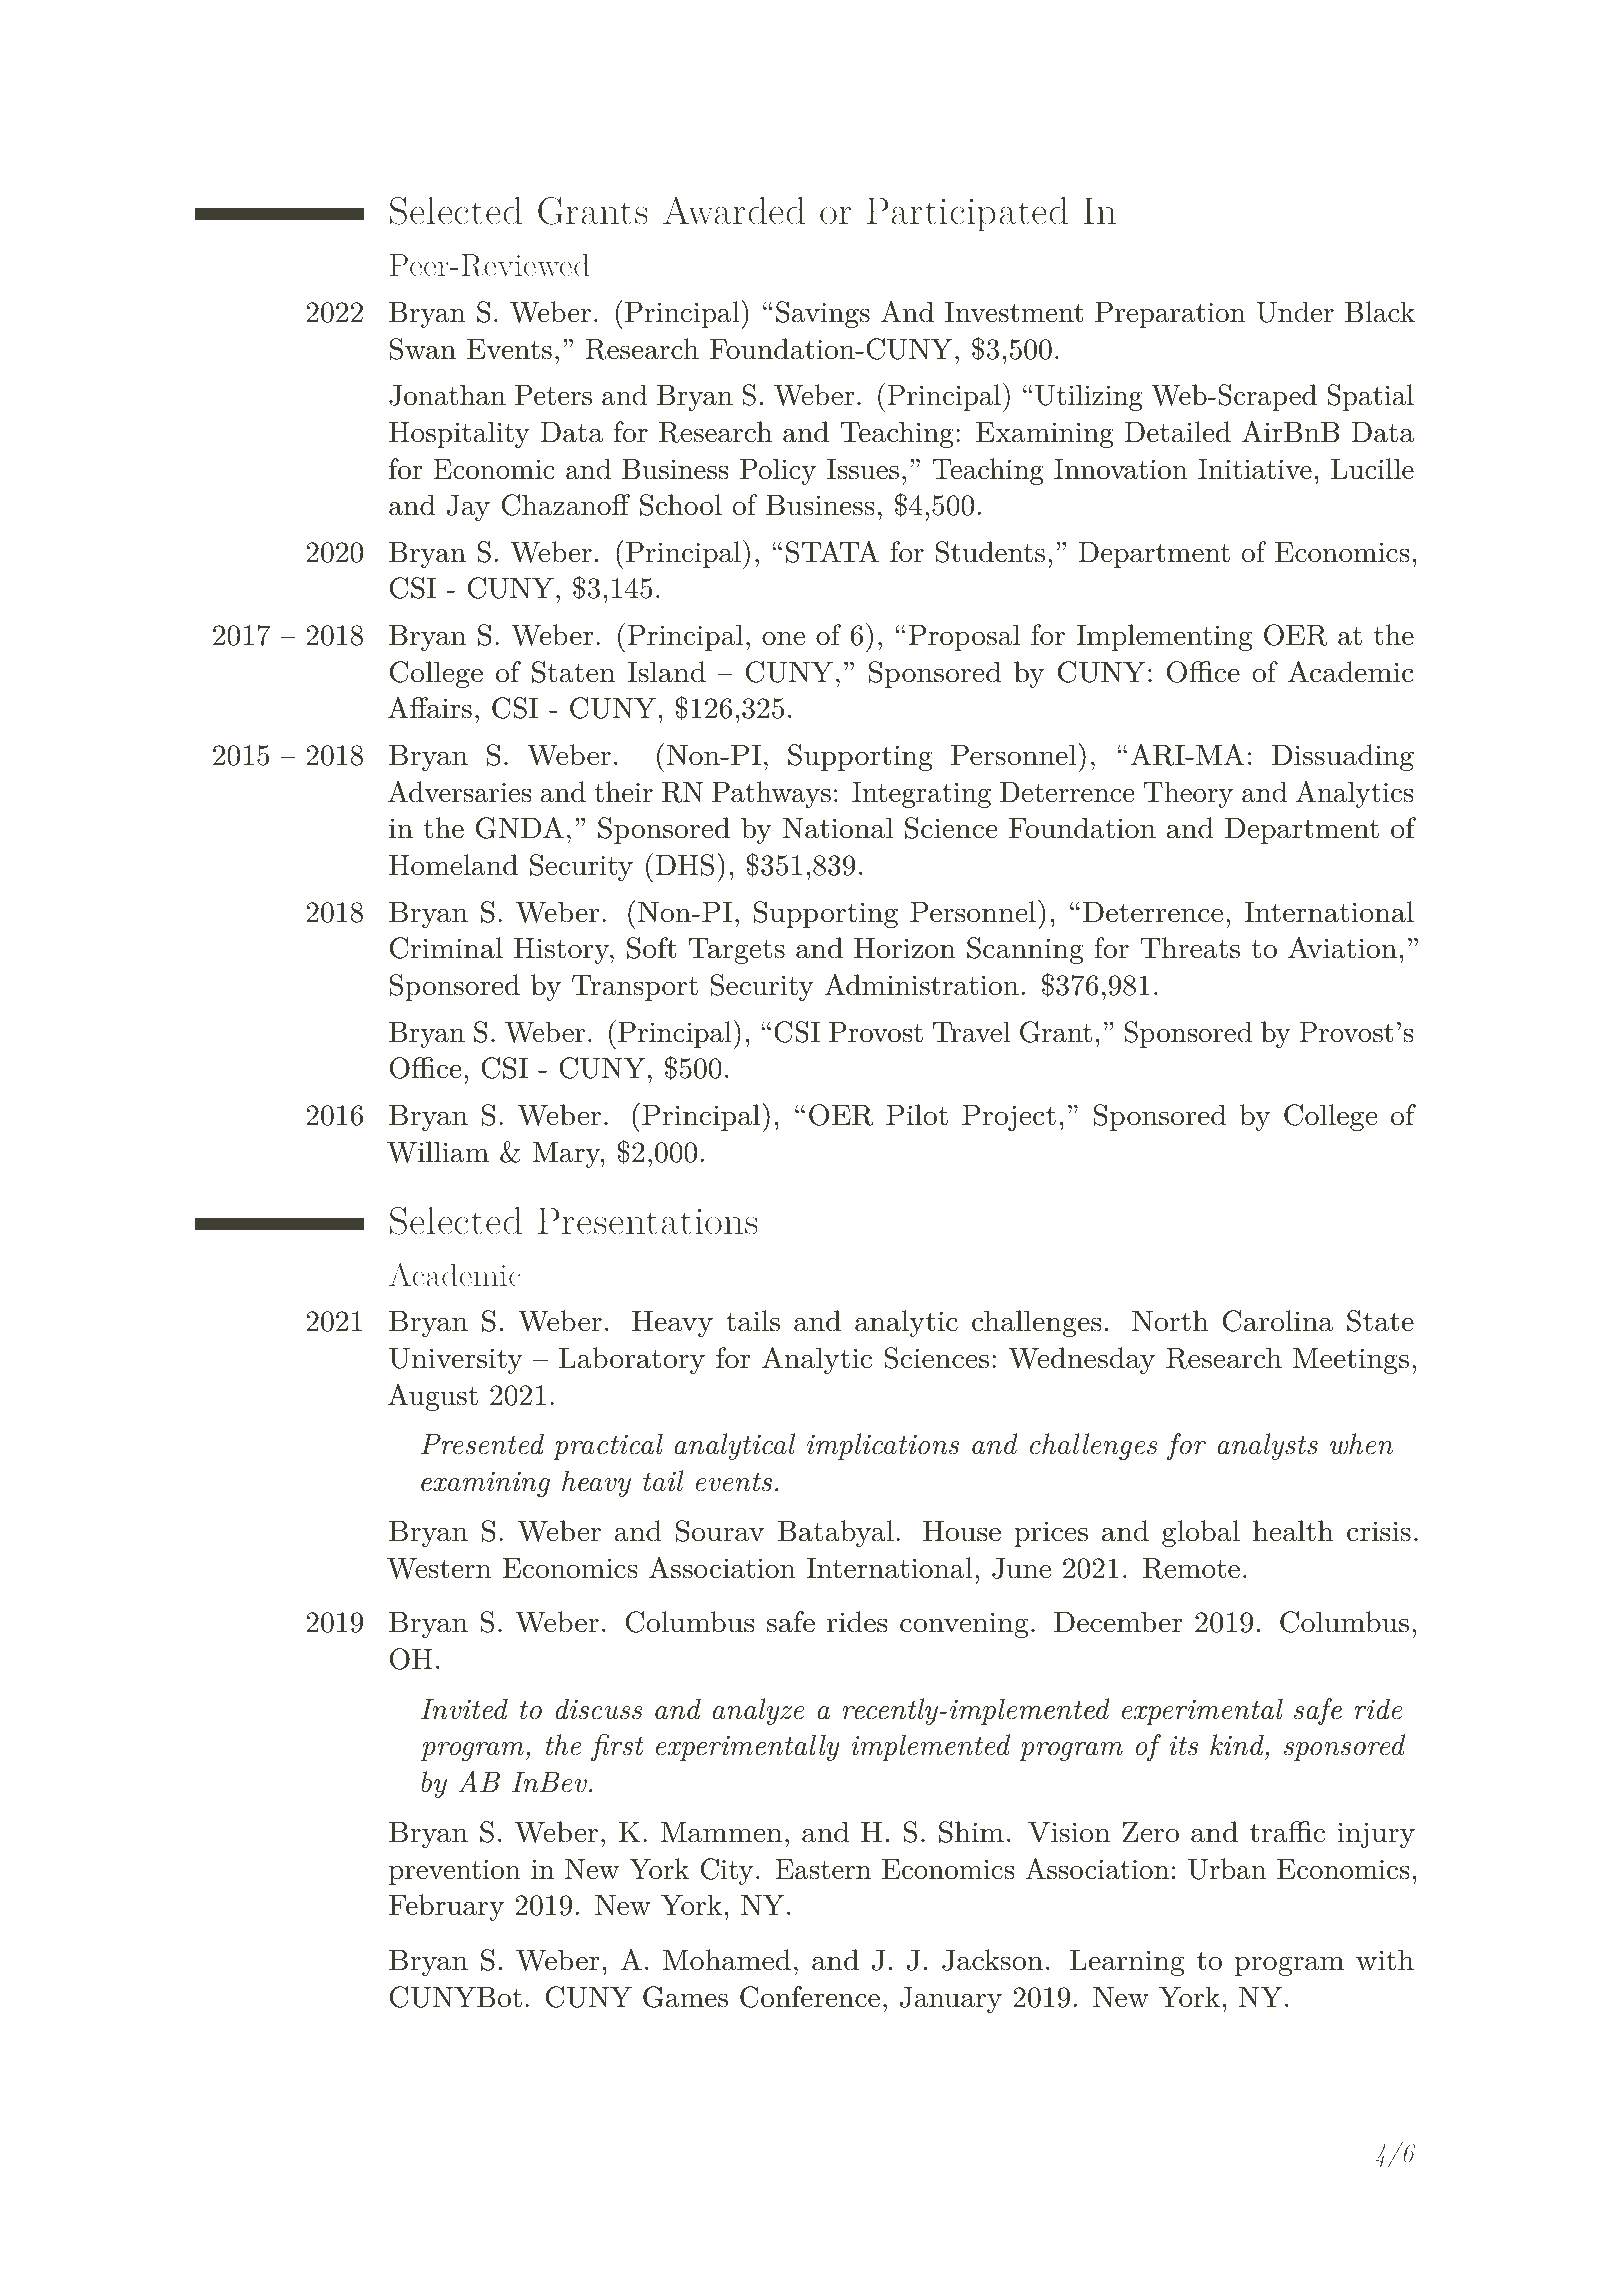 The image size is (1609, 2276). What do you see at coordinates (553, 395) in the screenshot?
I see `Peters` at bounding box center [553, 395].
